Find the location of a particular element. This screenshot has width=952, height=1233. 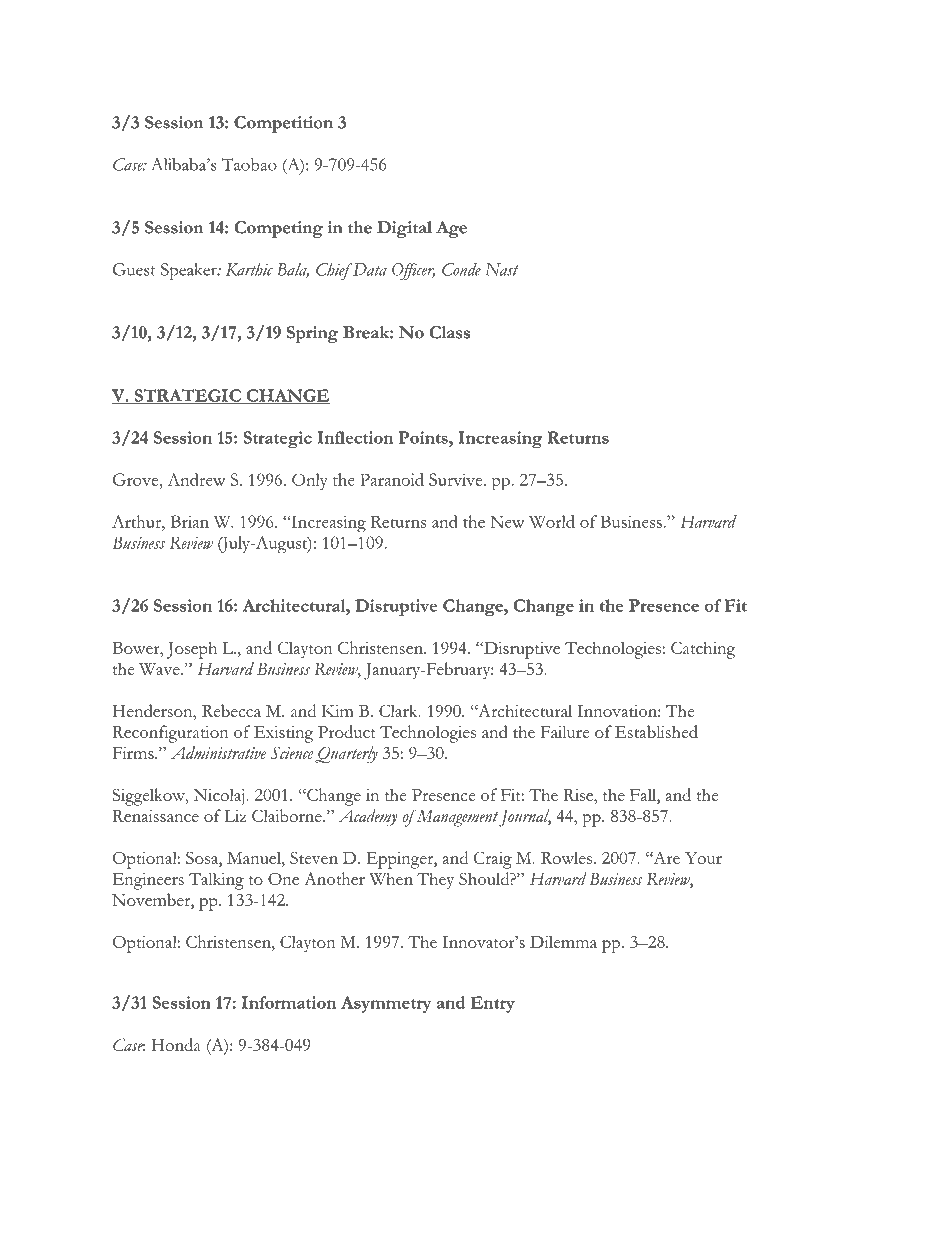

Dilemma is located at coordinates (563, 941).
